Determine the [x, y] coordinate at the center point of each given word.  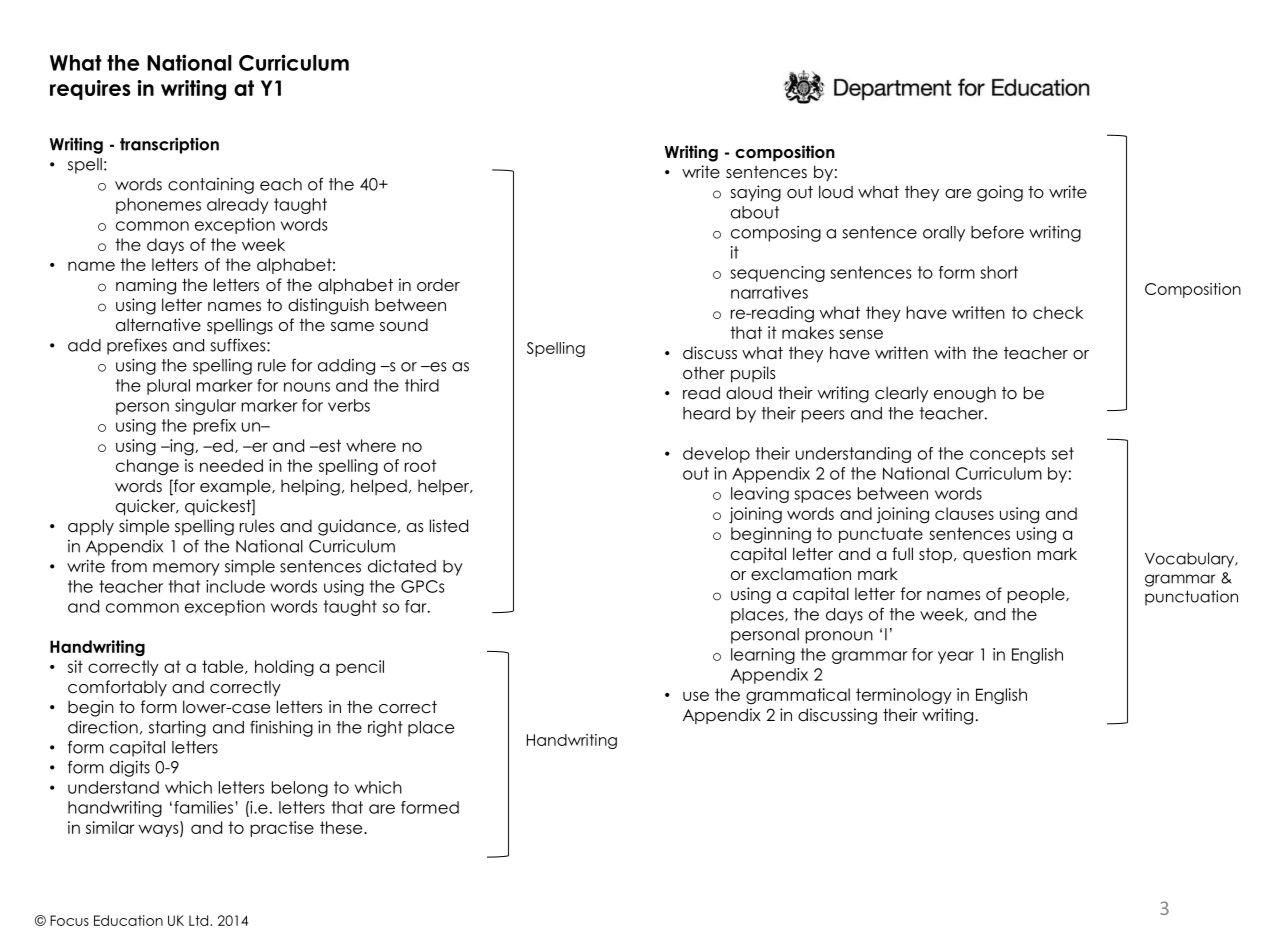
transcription [169, 145]
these [342, 827]
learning [763, 656]
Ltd [200, 920]
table [224, 667]
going [1000, 193]
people [1037, 595]
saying [755, 193]
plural [168, 387]
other [704, 373]
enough [965, 394]
